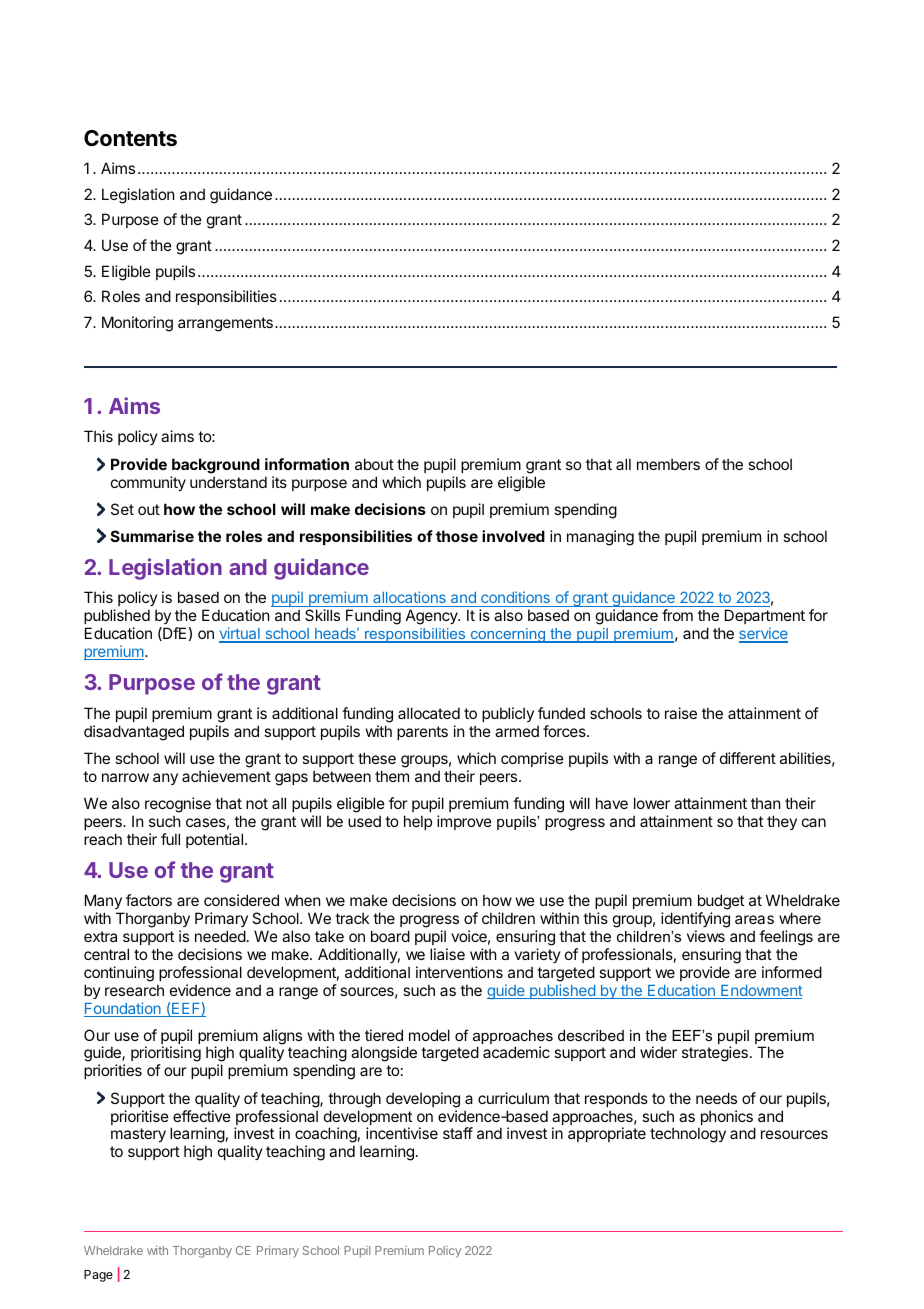 The image size is (924, 1309). I want to click on disadvantaged, so click(134, 733).
